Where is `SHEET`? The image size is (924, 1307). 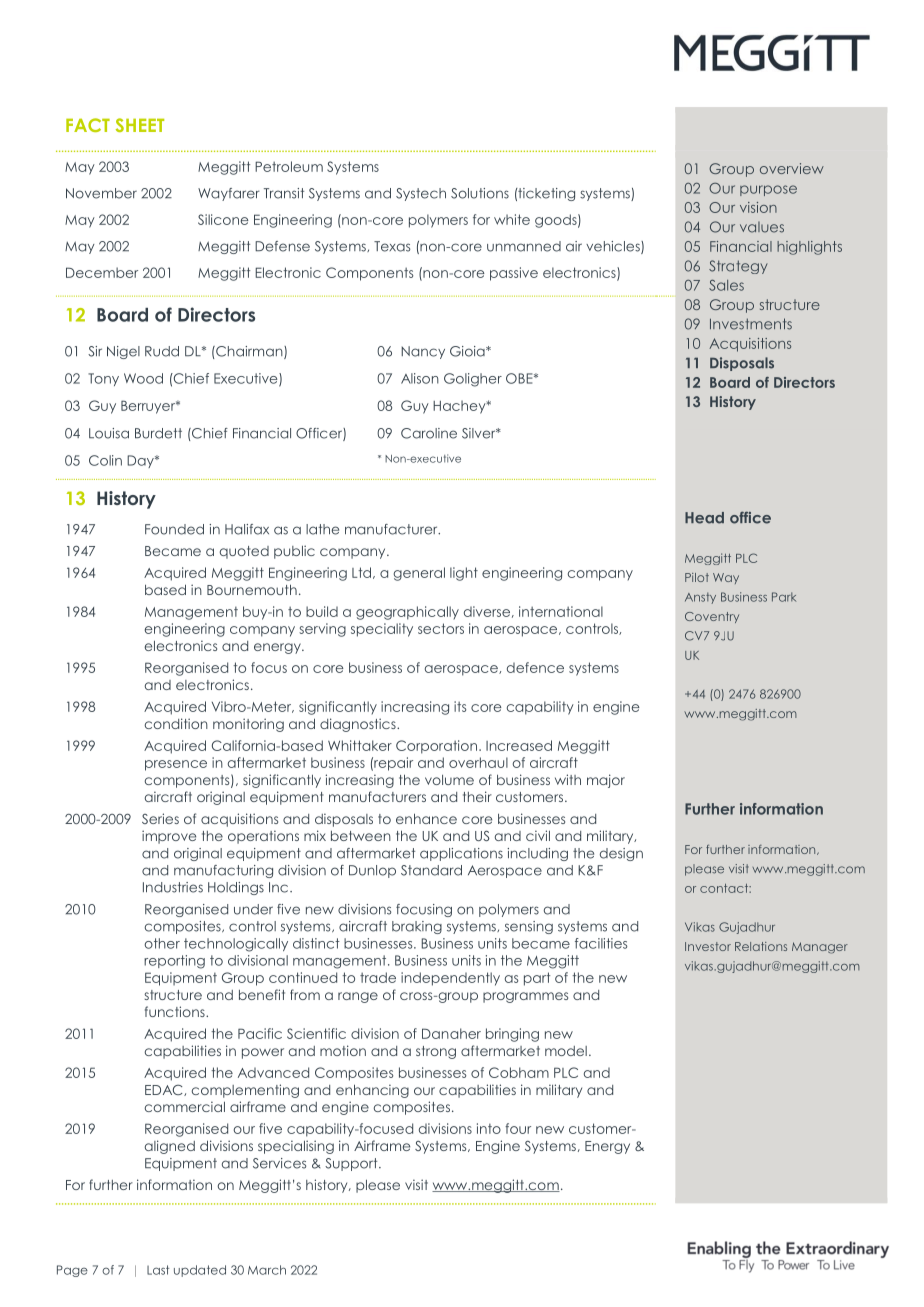 SHEET is located at coordinates (140, 125).
